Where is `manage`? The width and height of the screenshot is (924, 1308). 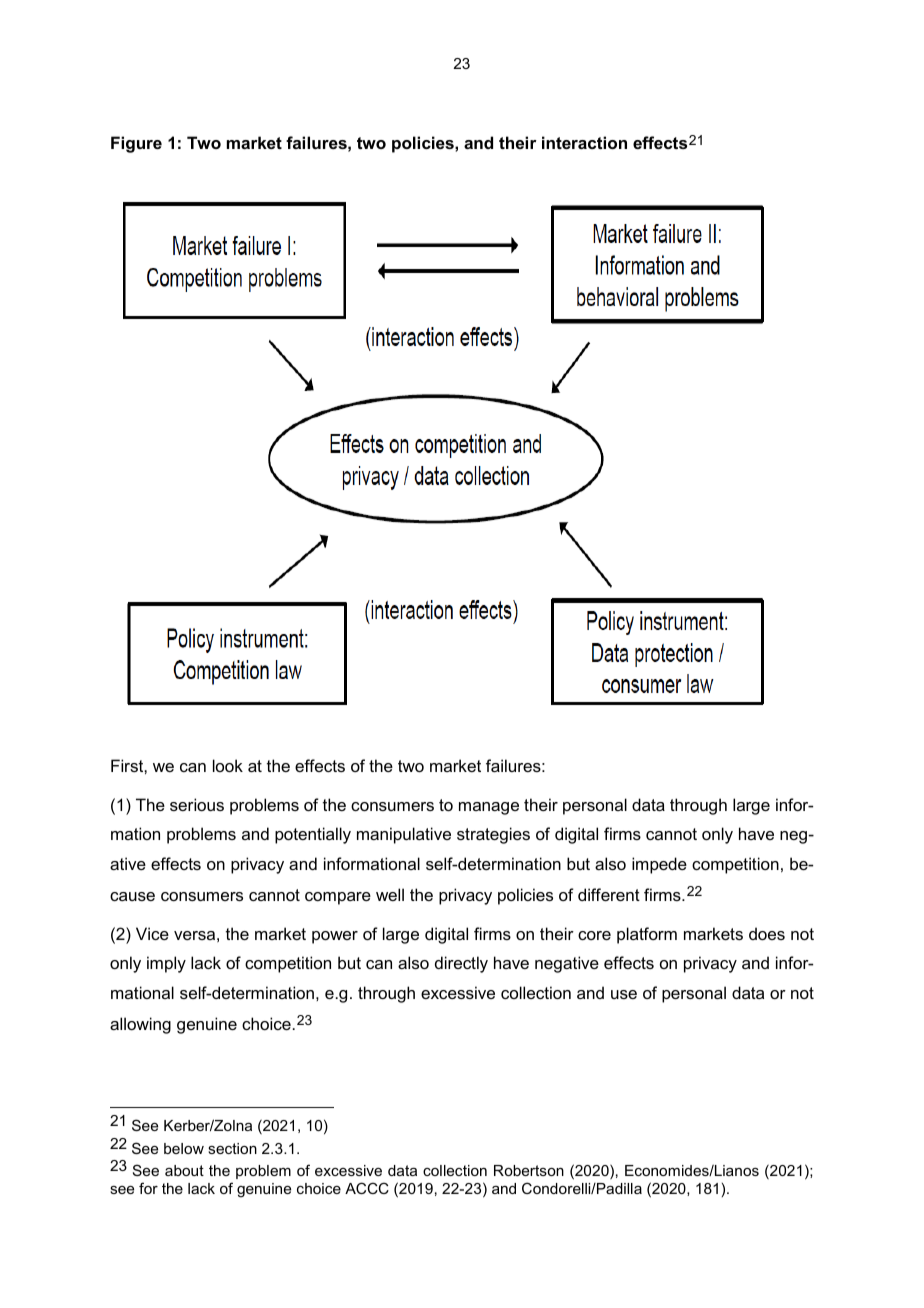 manage is located at coordinates (489, 808).
